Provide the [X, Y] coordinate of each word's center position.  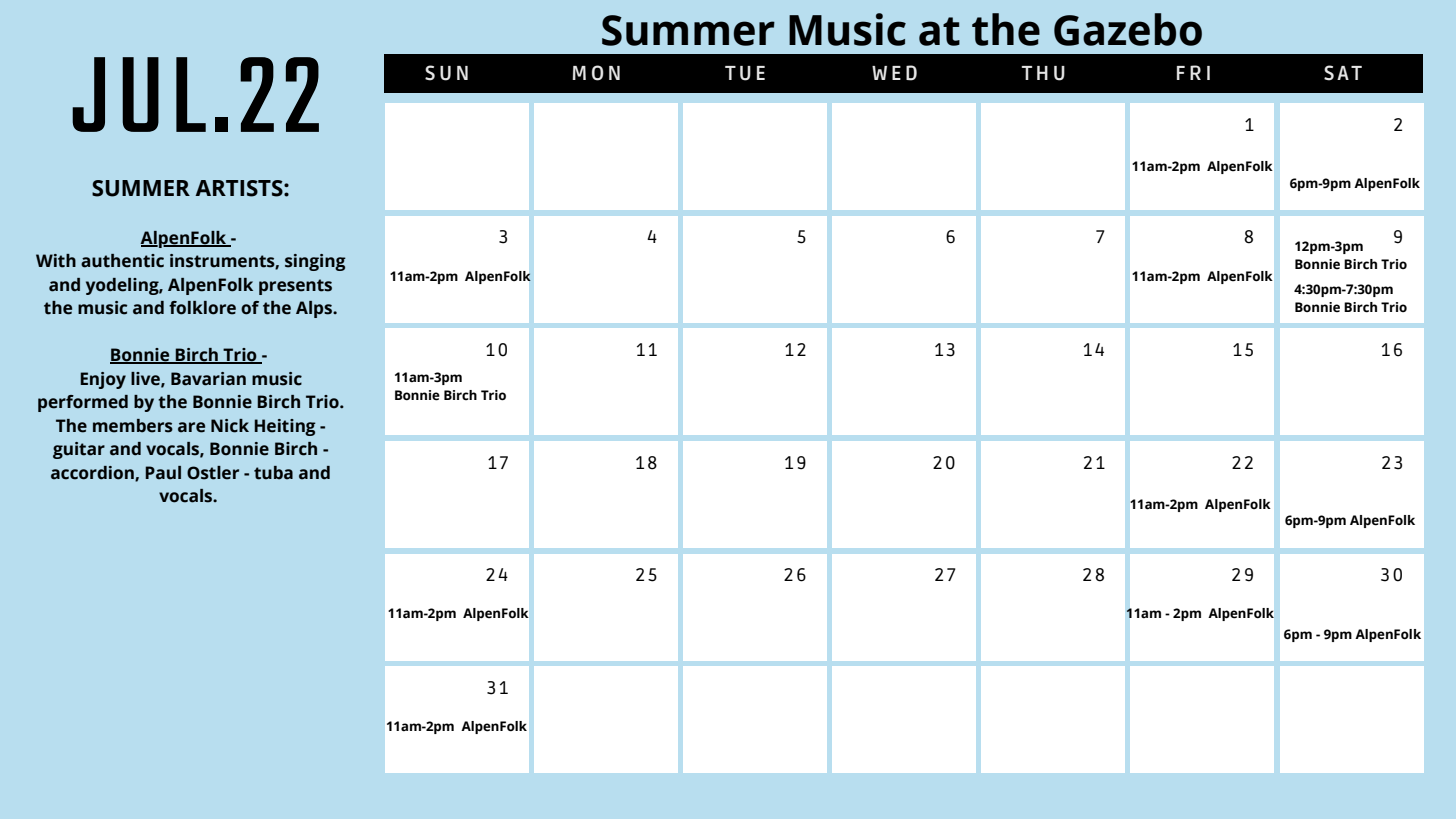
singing [315, 262]
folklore [202, 308]
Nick [230, 426]
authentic [122, 261]
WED [894, 73]
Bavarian [208, 379]
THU [1043, 73]
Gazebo [1128, 29]
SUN [446, 73]
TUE [745, 73]
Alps [315, 309]
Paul [163, 473]
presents [295, 287]
